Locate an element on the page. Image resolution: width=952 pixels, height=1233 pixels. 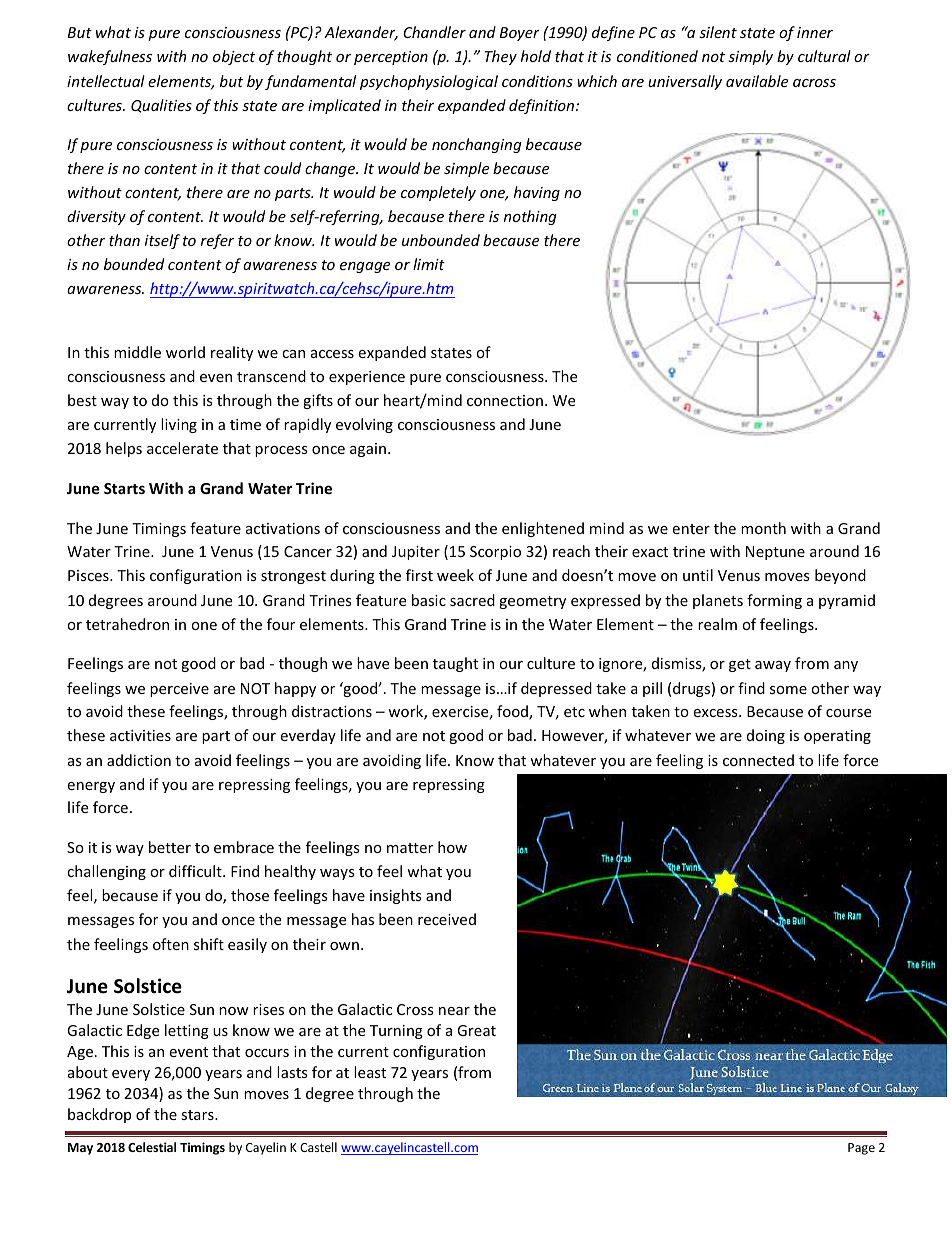
tetrahedron is located at coordinates (127, 624).
